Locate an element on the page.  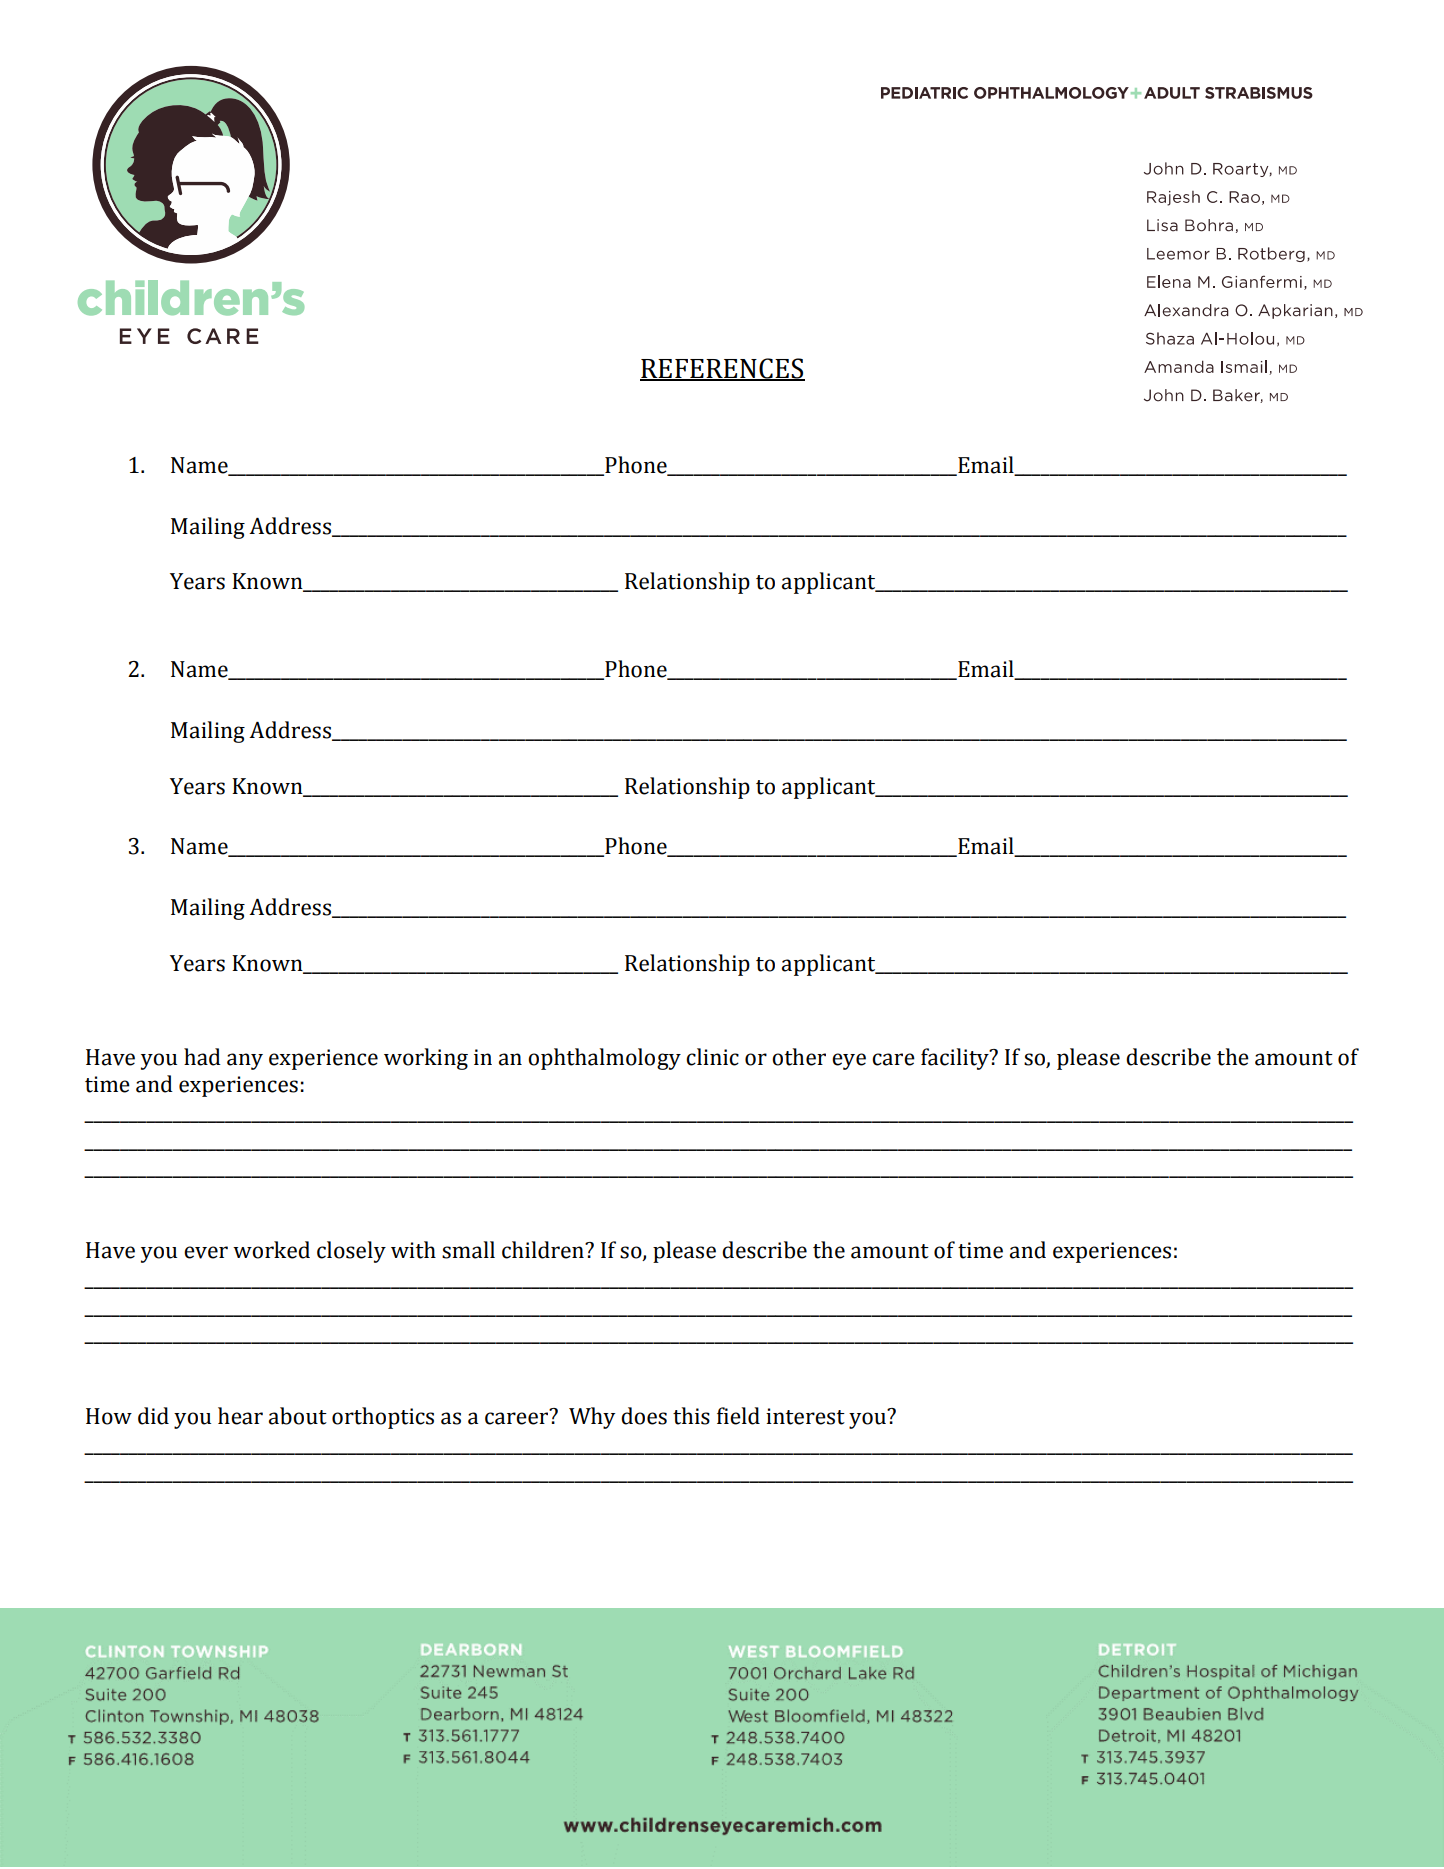
clinic is located at coordinates (712, 1057).
